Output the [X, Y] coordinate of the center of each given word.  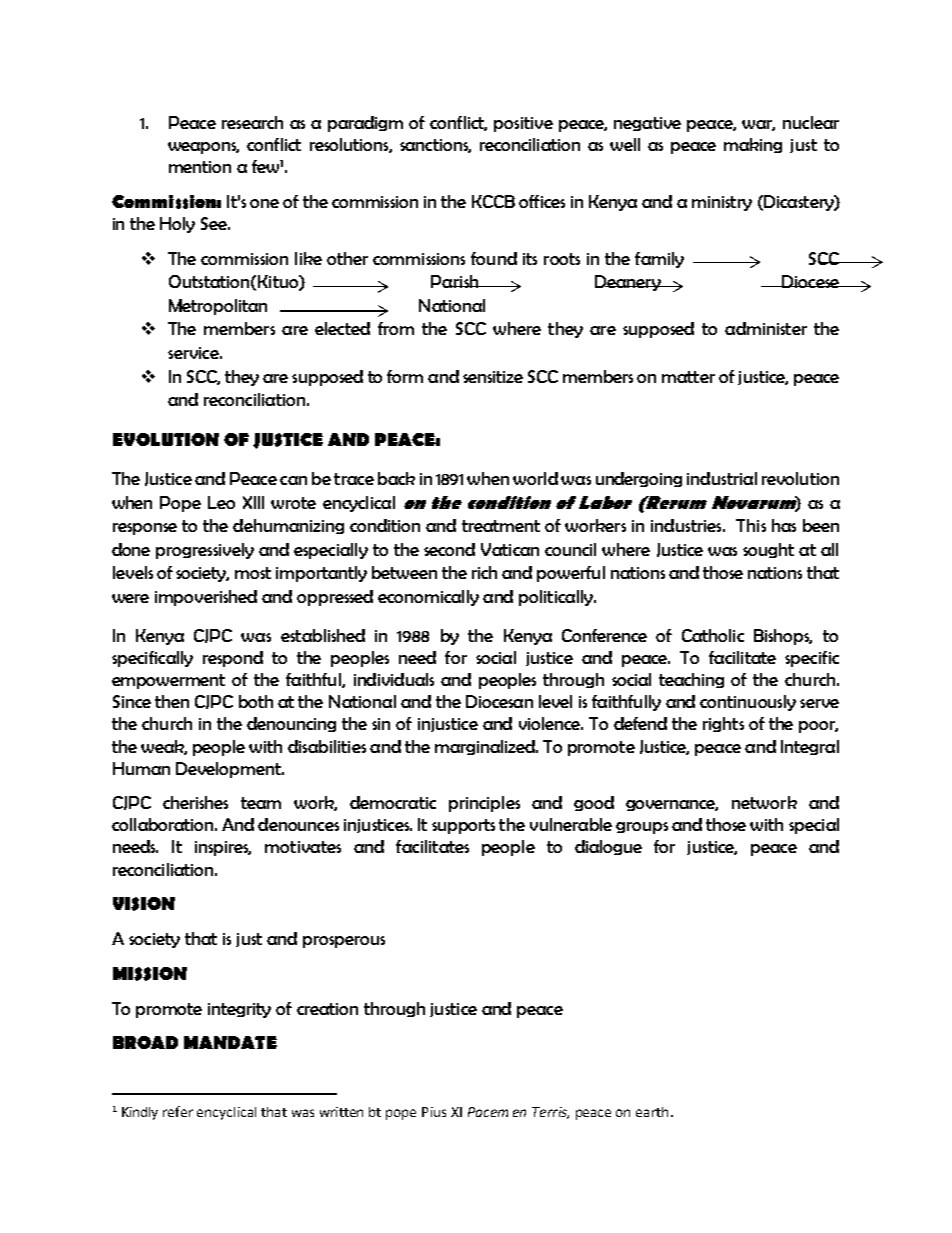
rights [723, 724]
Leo [221, 502]
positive [523, 124]
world [535, 478]
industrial [722, 478]
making [753, 145]
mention [200, 167]
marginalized [486, 747]
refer [178, 1111]
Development [229, 770]
